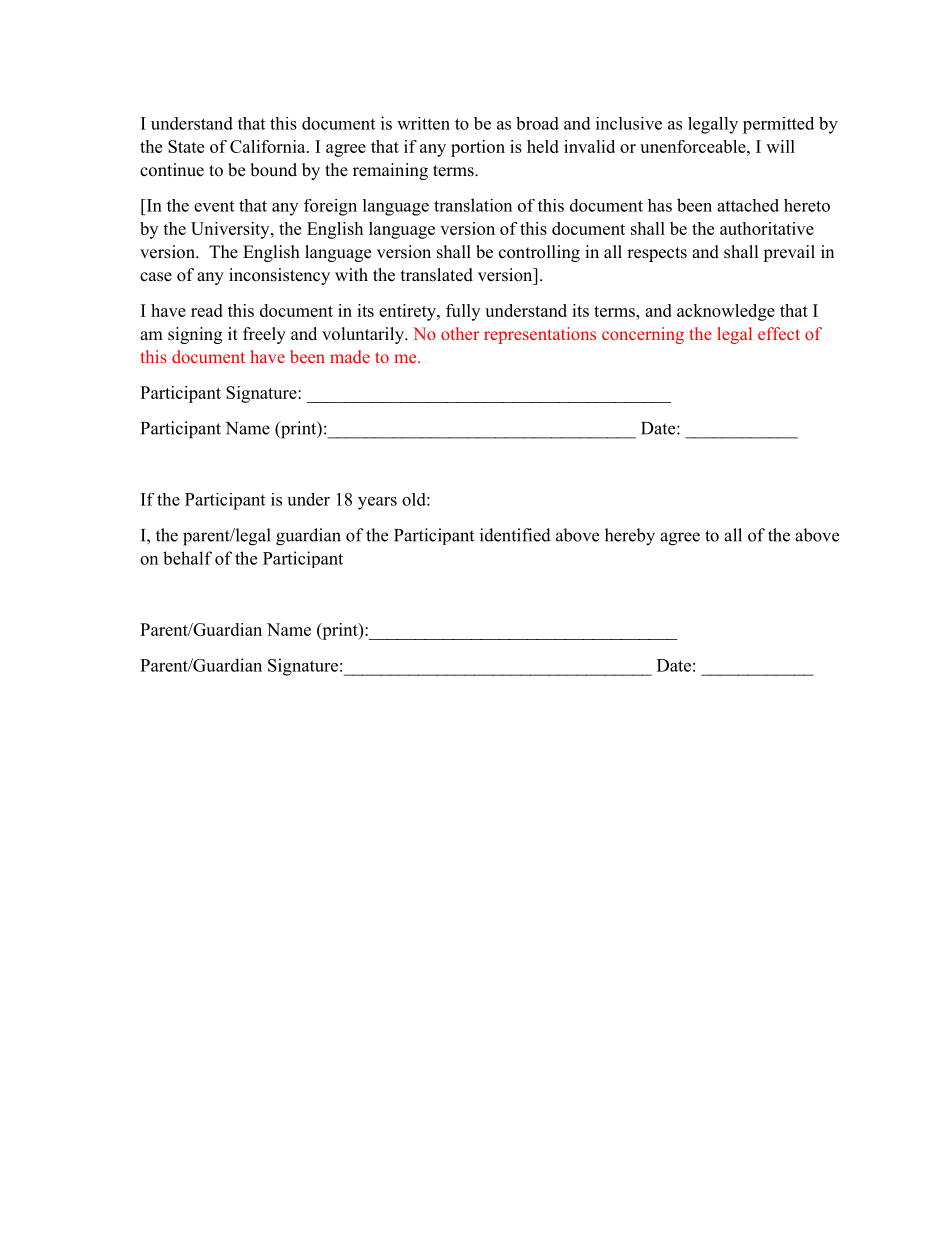 Image resolution: width=952 pixels, height=1233 pixels. Describe the element at coordinates (767, 228) in the page. I see `authoritative` at that location.
